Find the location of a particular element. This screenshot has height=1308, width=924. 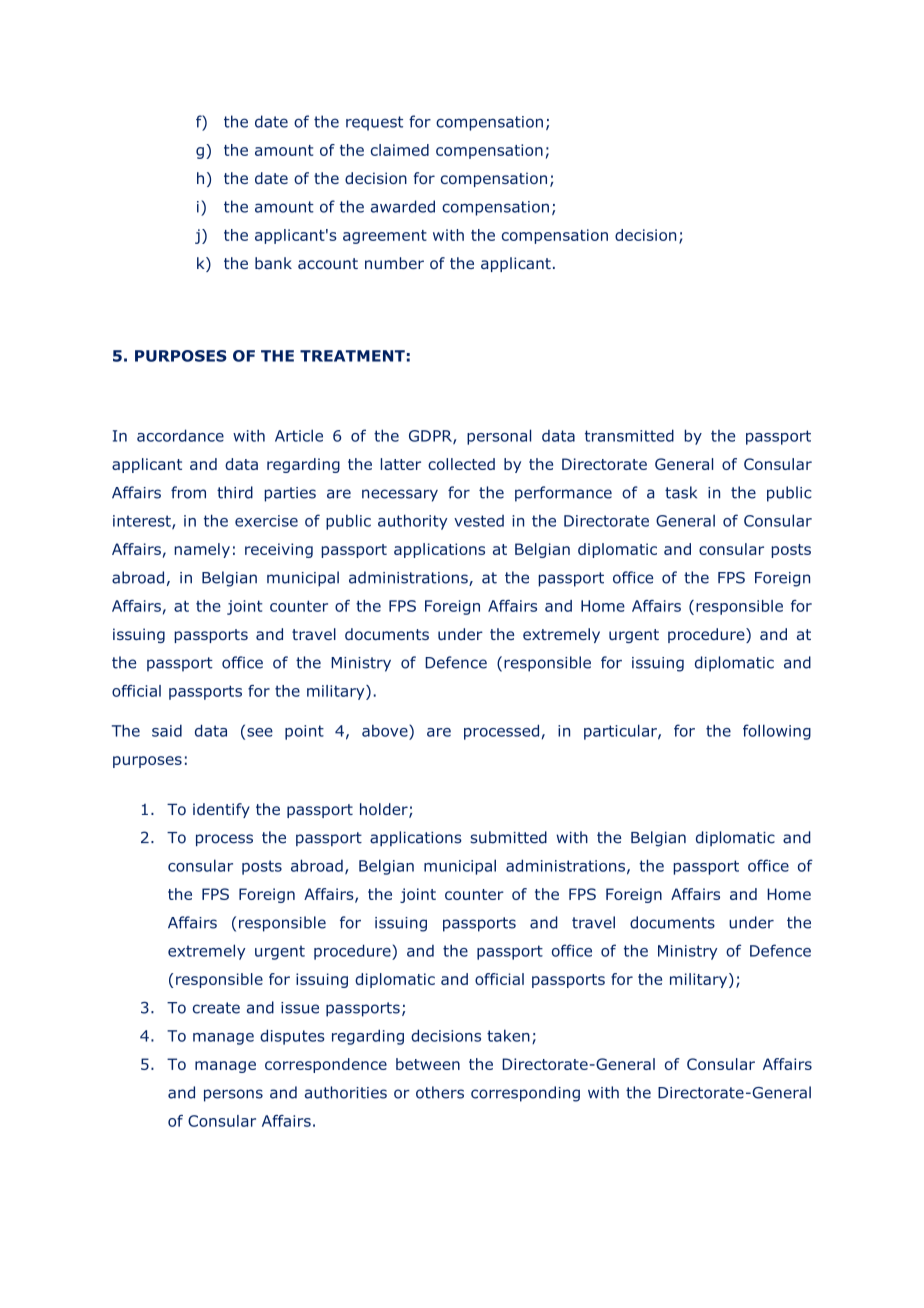

collected is located at coordinates (461, 464).
